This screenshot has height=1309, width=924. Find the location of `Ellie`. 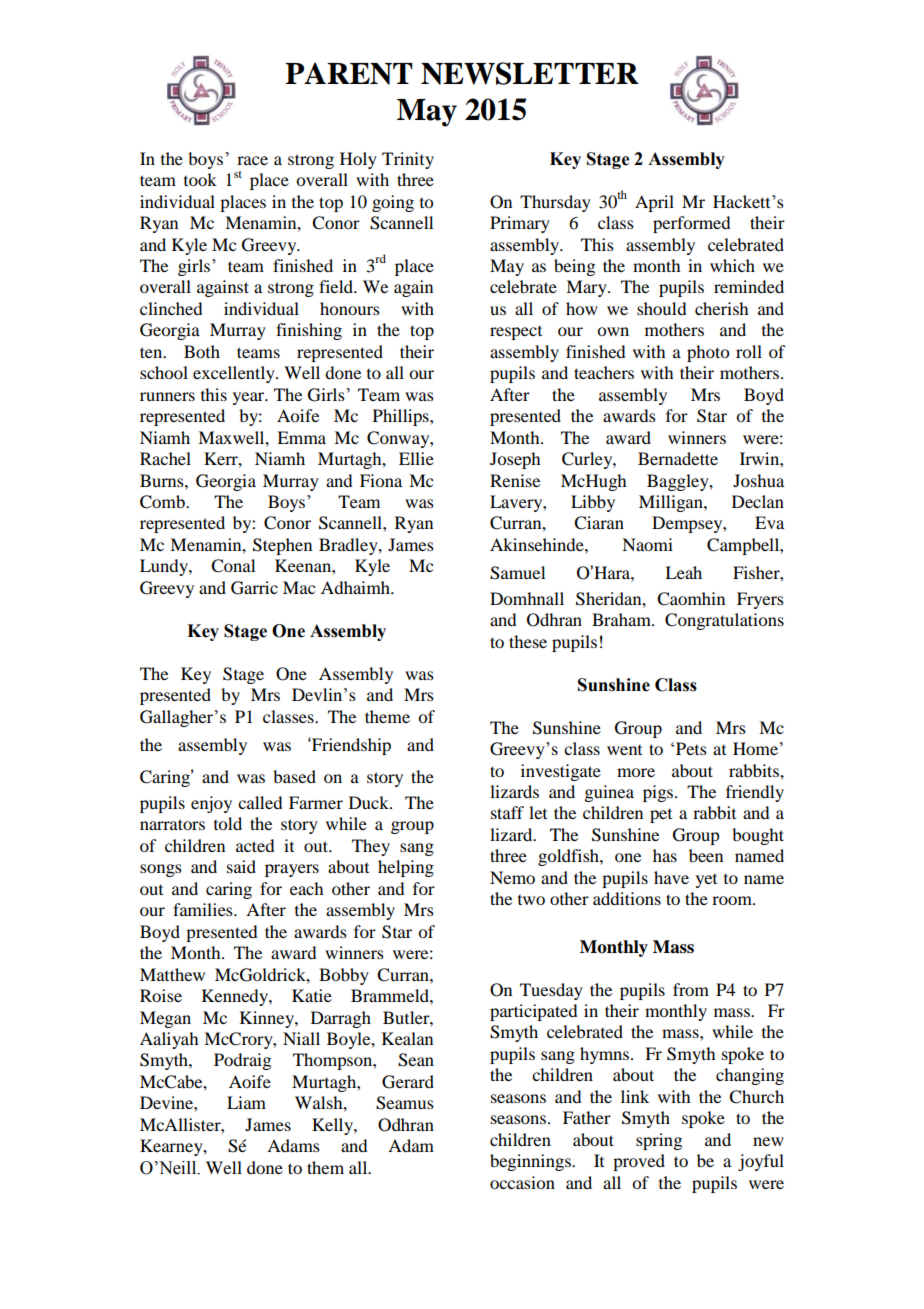

Ellie is located at coordinates (416, 458).
